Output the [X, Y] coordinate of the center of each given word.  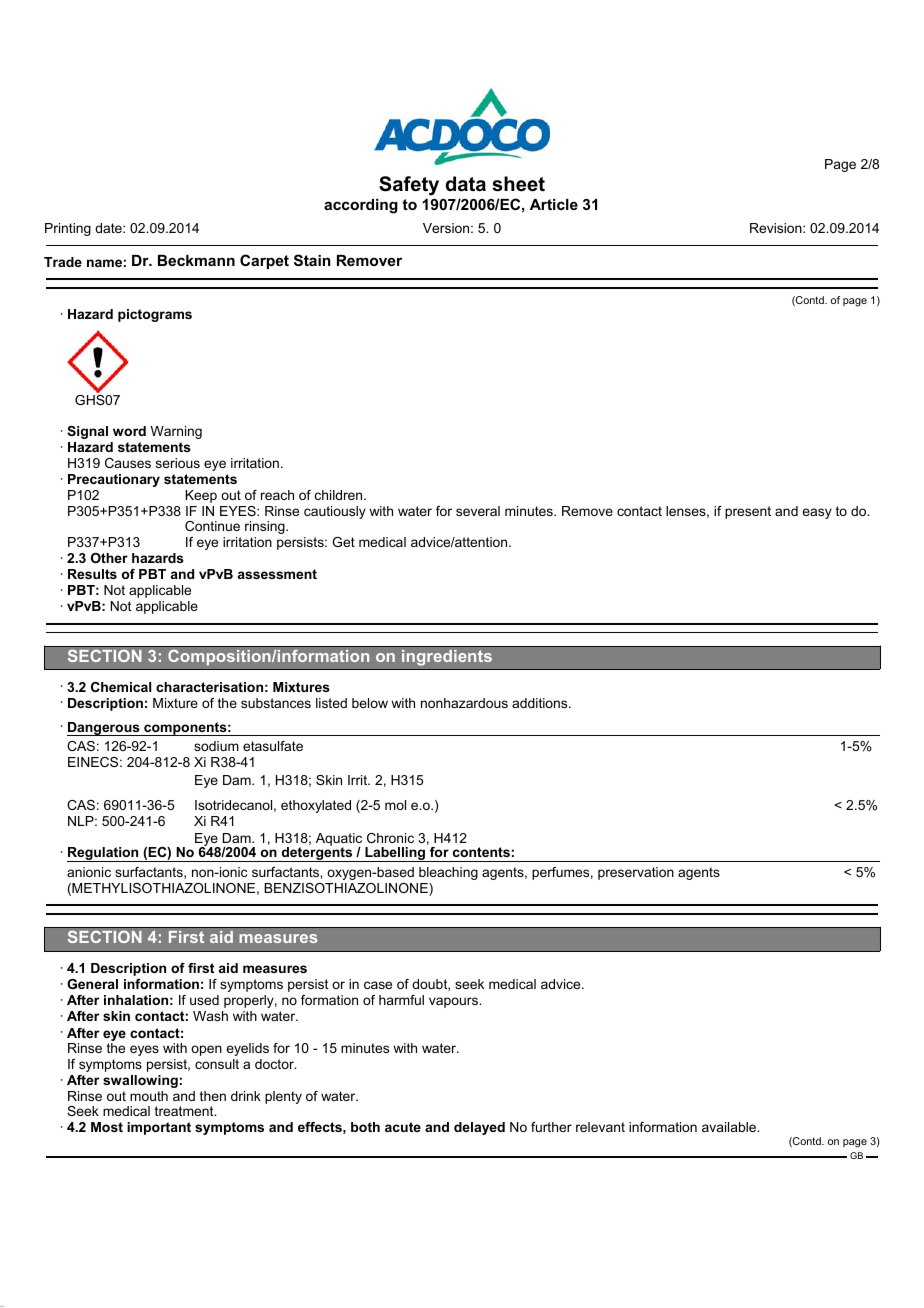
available [730, 1127]
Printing [68, 229]
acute [403, 1127]
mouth [149, 1096]
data [466, 184]
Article [554, 204]
